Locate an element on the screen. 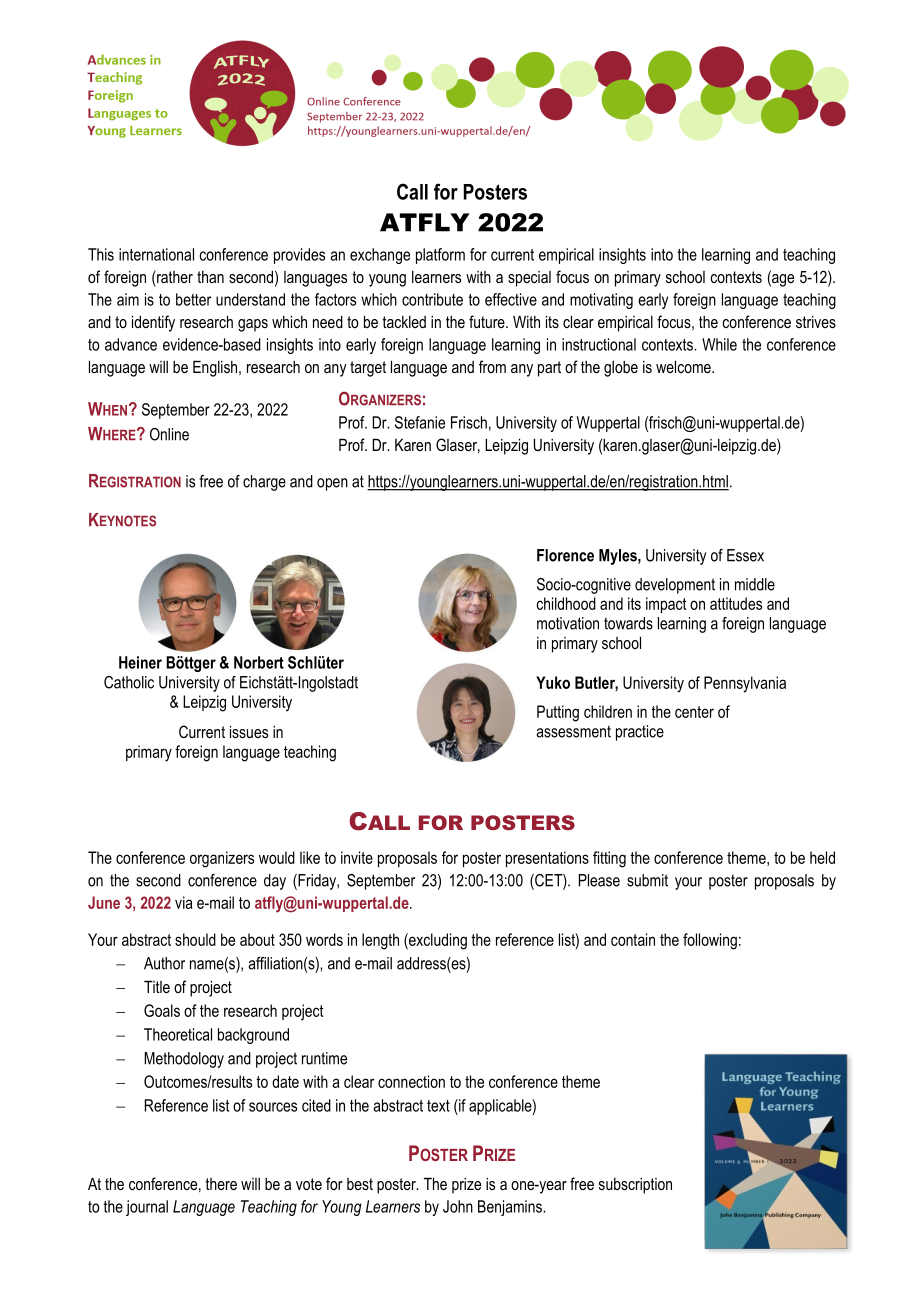 Image resolution: width=924 pixels, height=1307 pixels. middle is located at coordinates (755, 584).
